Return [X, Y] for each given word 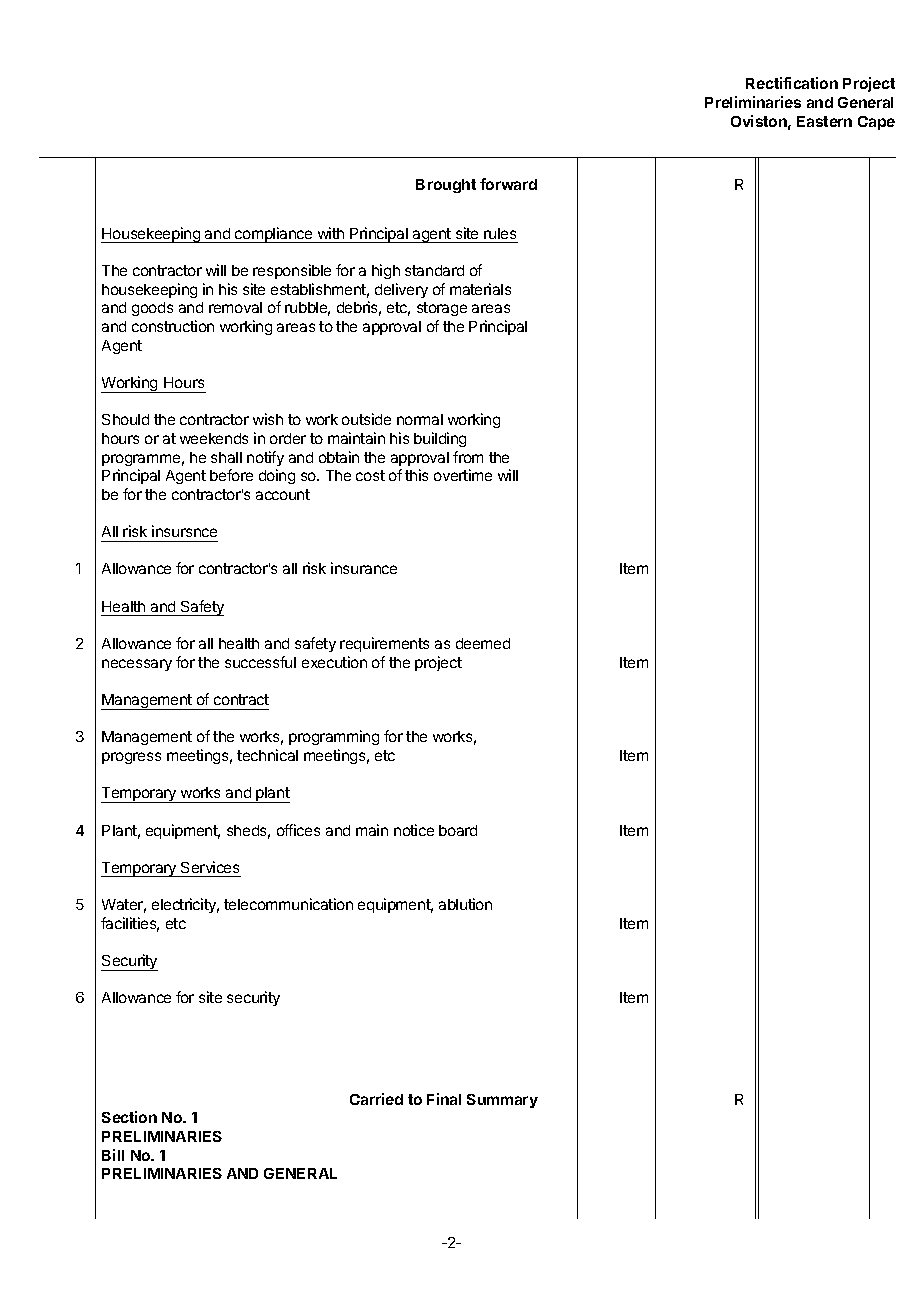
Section [129, 1117]
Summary [502, 1101]
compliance [274, 235]
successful [260, 662]
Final [444, 1099]
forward [508, 184]
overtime [463, 475]
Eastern [824, 121]
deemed [483, 643]
